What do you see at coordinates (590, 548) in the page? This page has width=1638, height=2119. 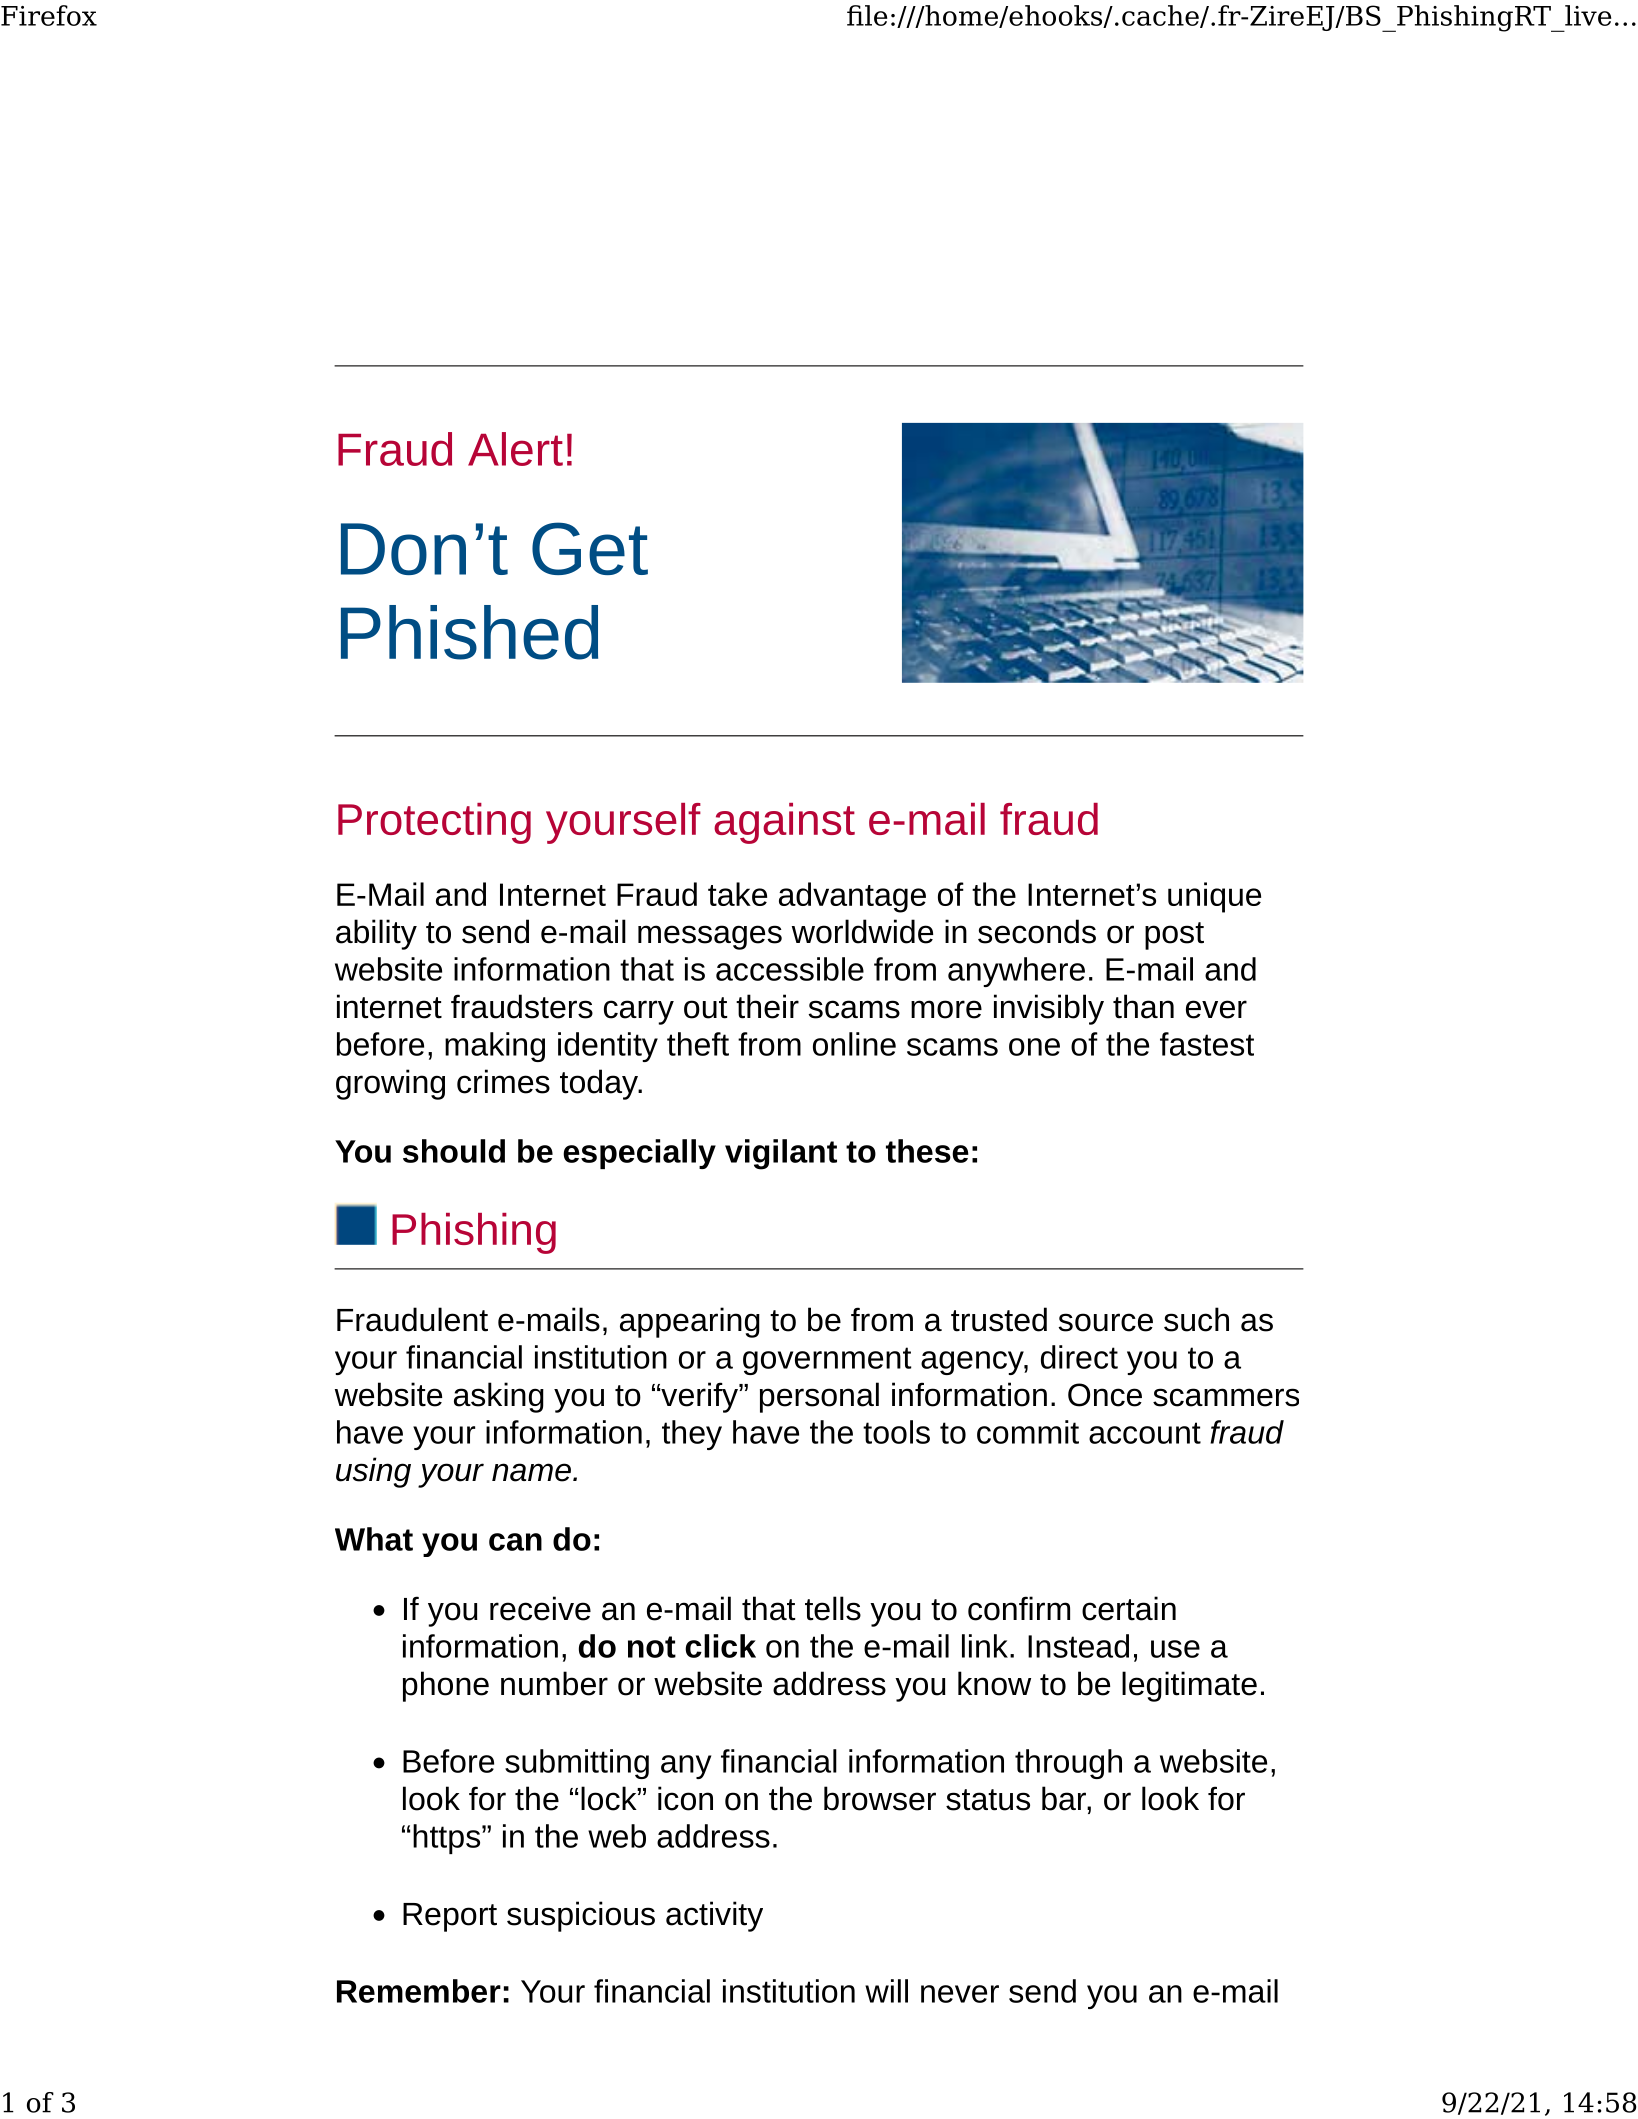 I see `Get` at bounding box center [590, 548].
